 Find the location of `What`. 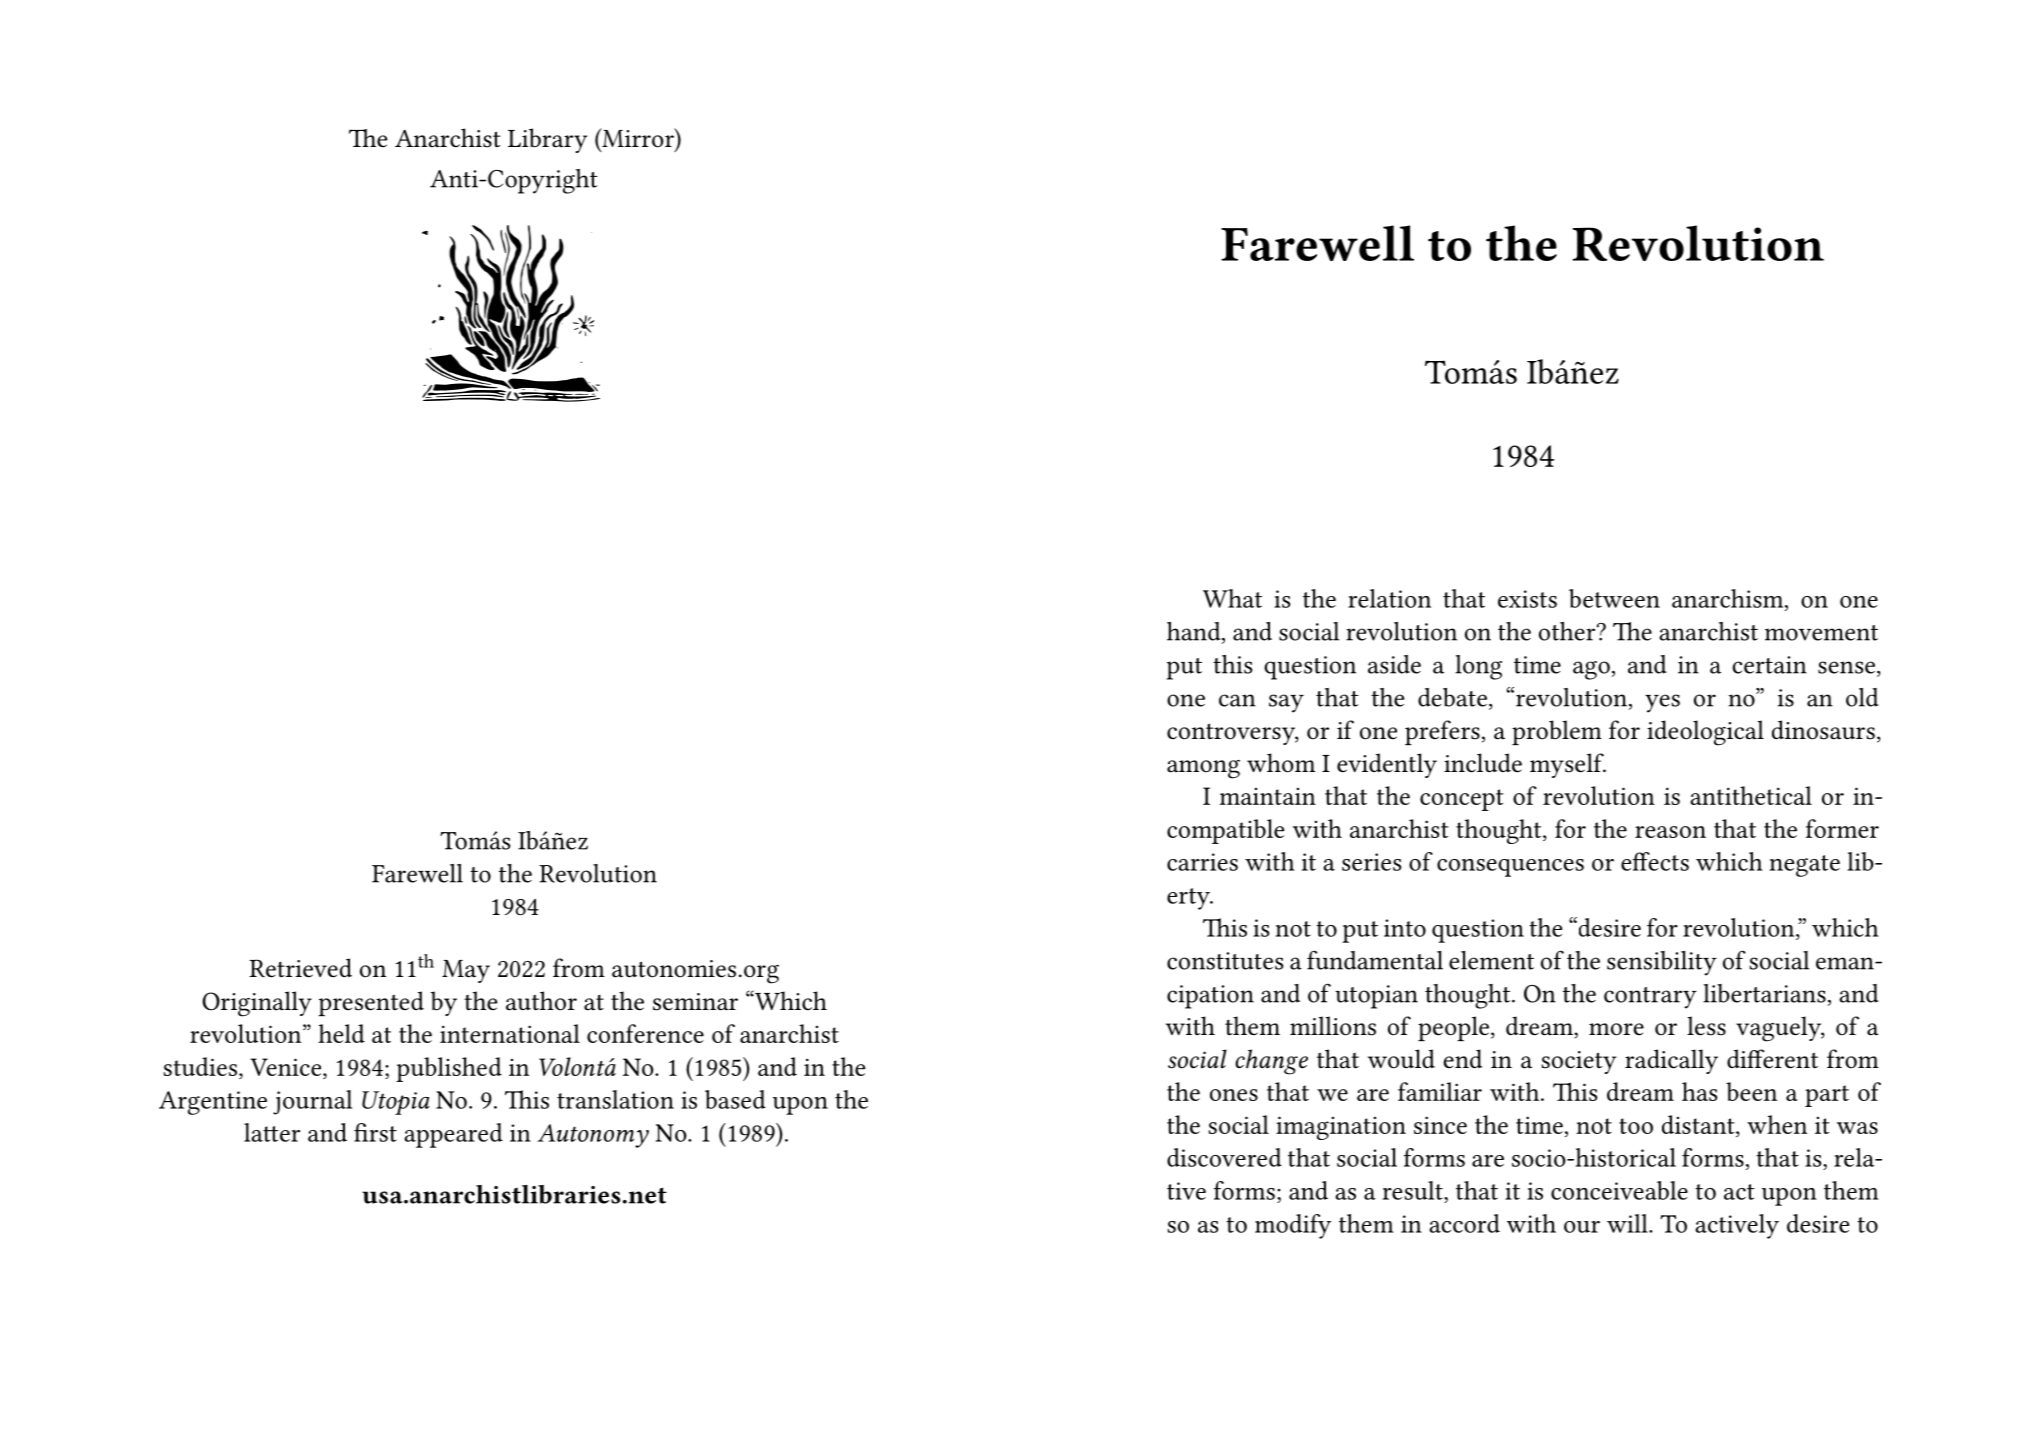

What is located at coordinates (1232, 598).
